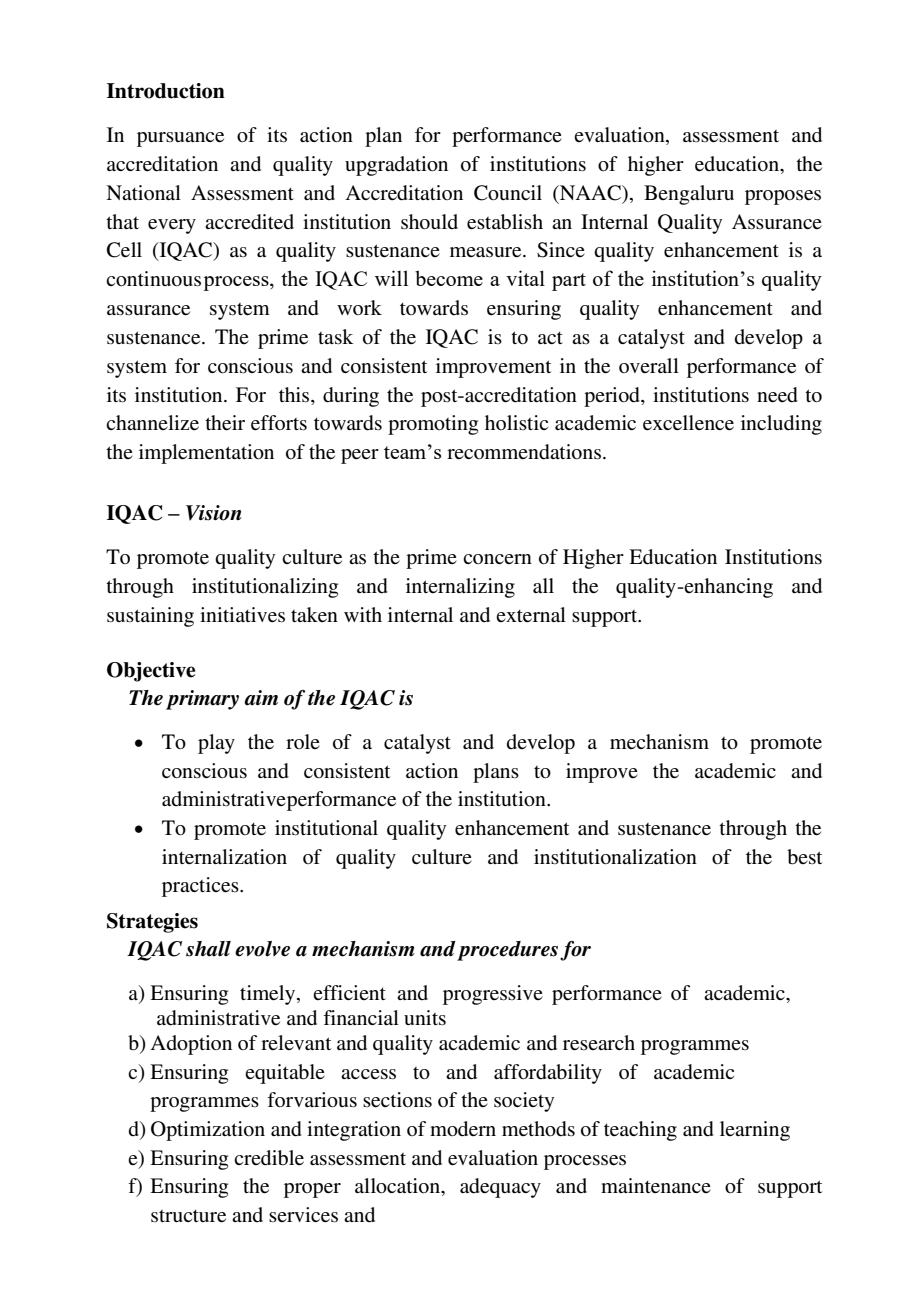 The image size is (924, 1309). I want to click on shall, so click(208, 949).
